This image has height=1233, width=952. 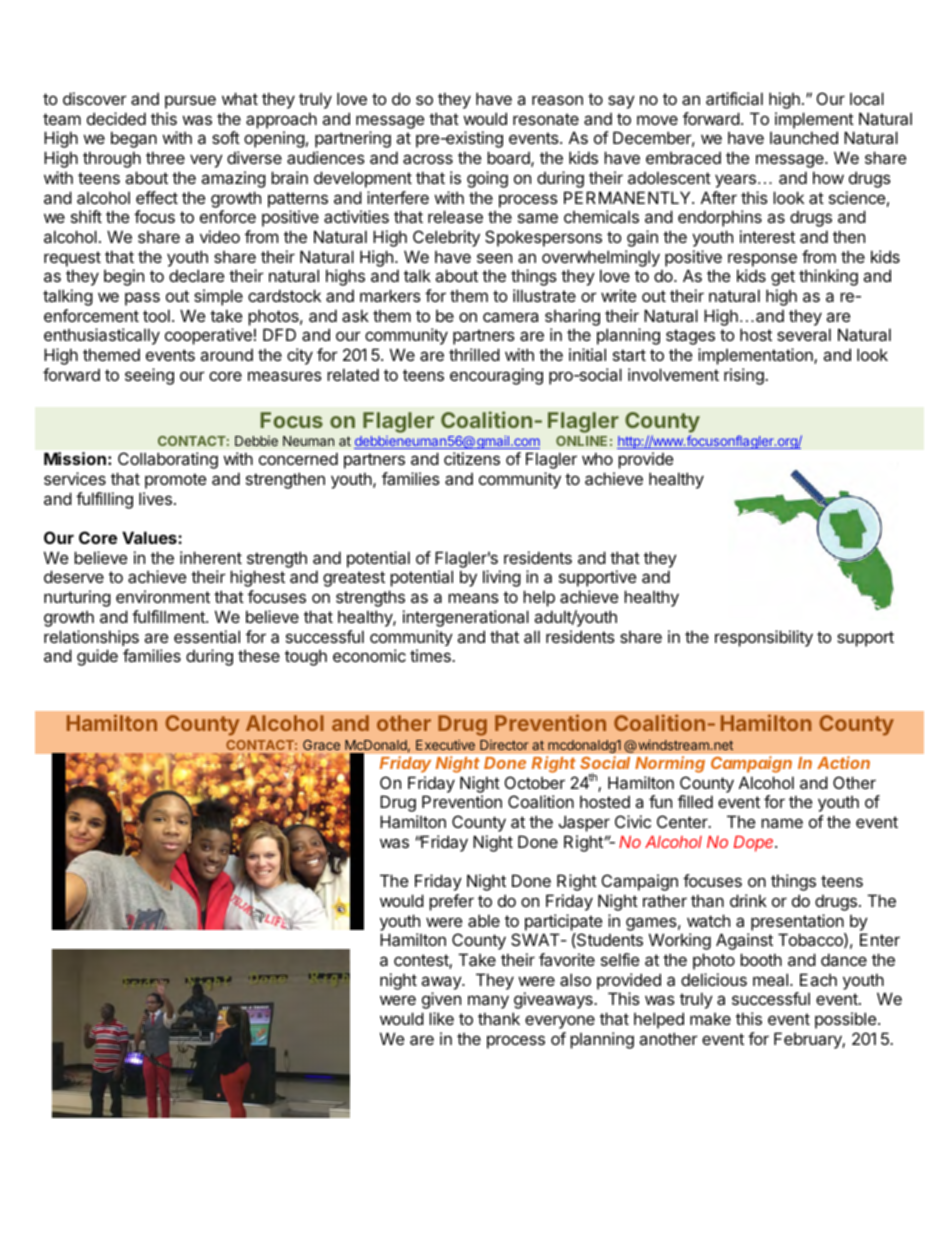 I want to click on responsibility, so click(x=764, y=638).
